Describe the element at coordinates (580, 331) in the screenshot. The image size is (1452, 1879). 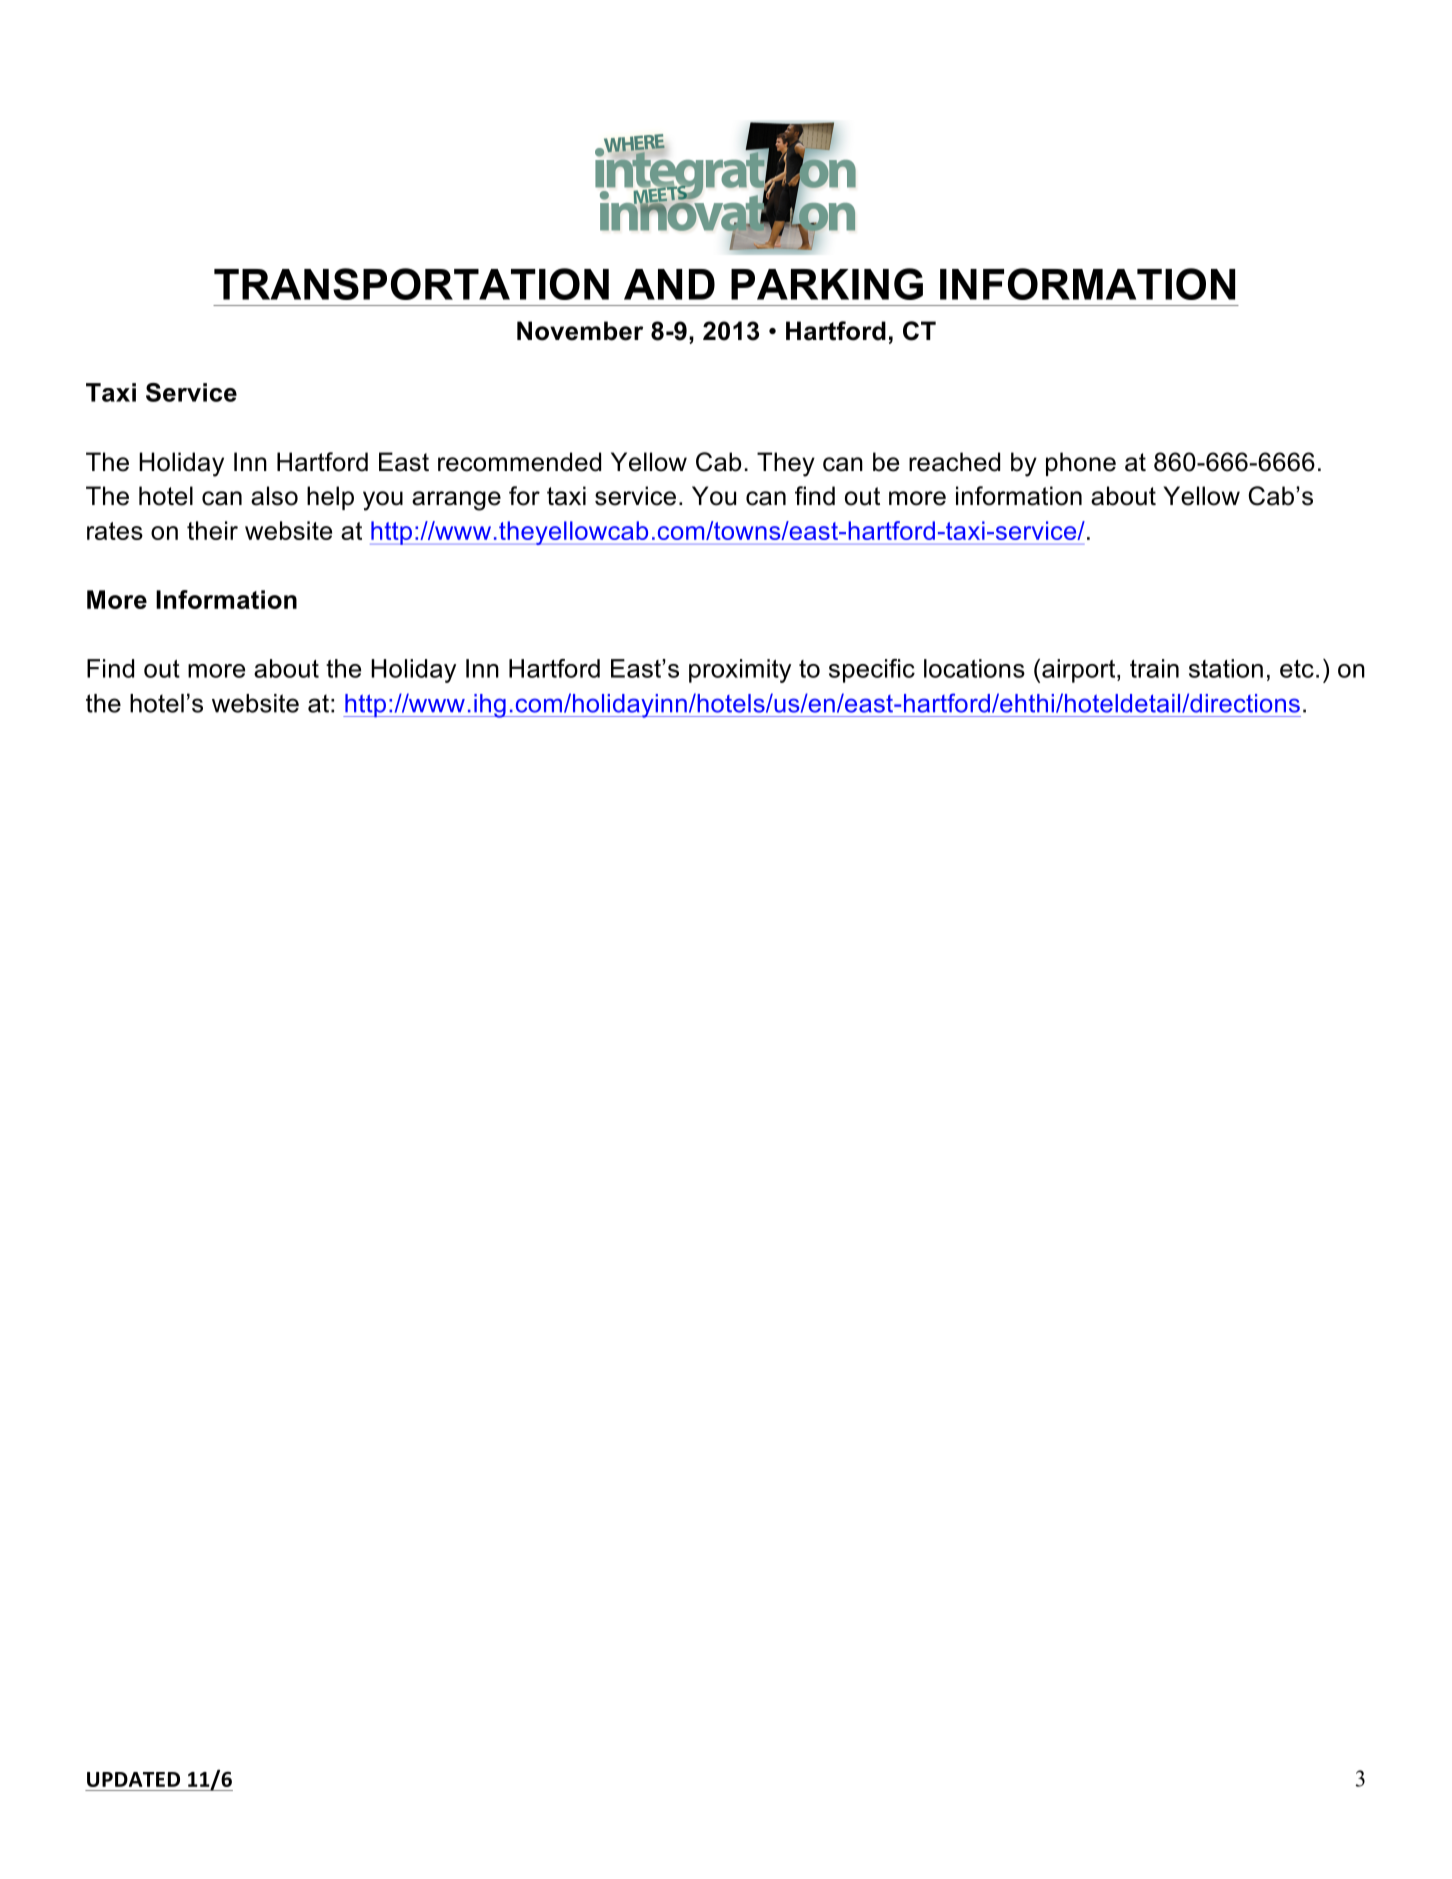
I see `November` at that location.
